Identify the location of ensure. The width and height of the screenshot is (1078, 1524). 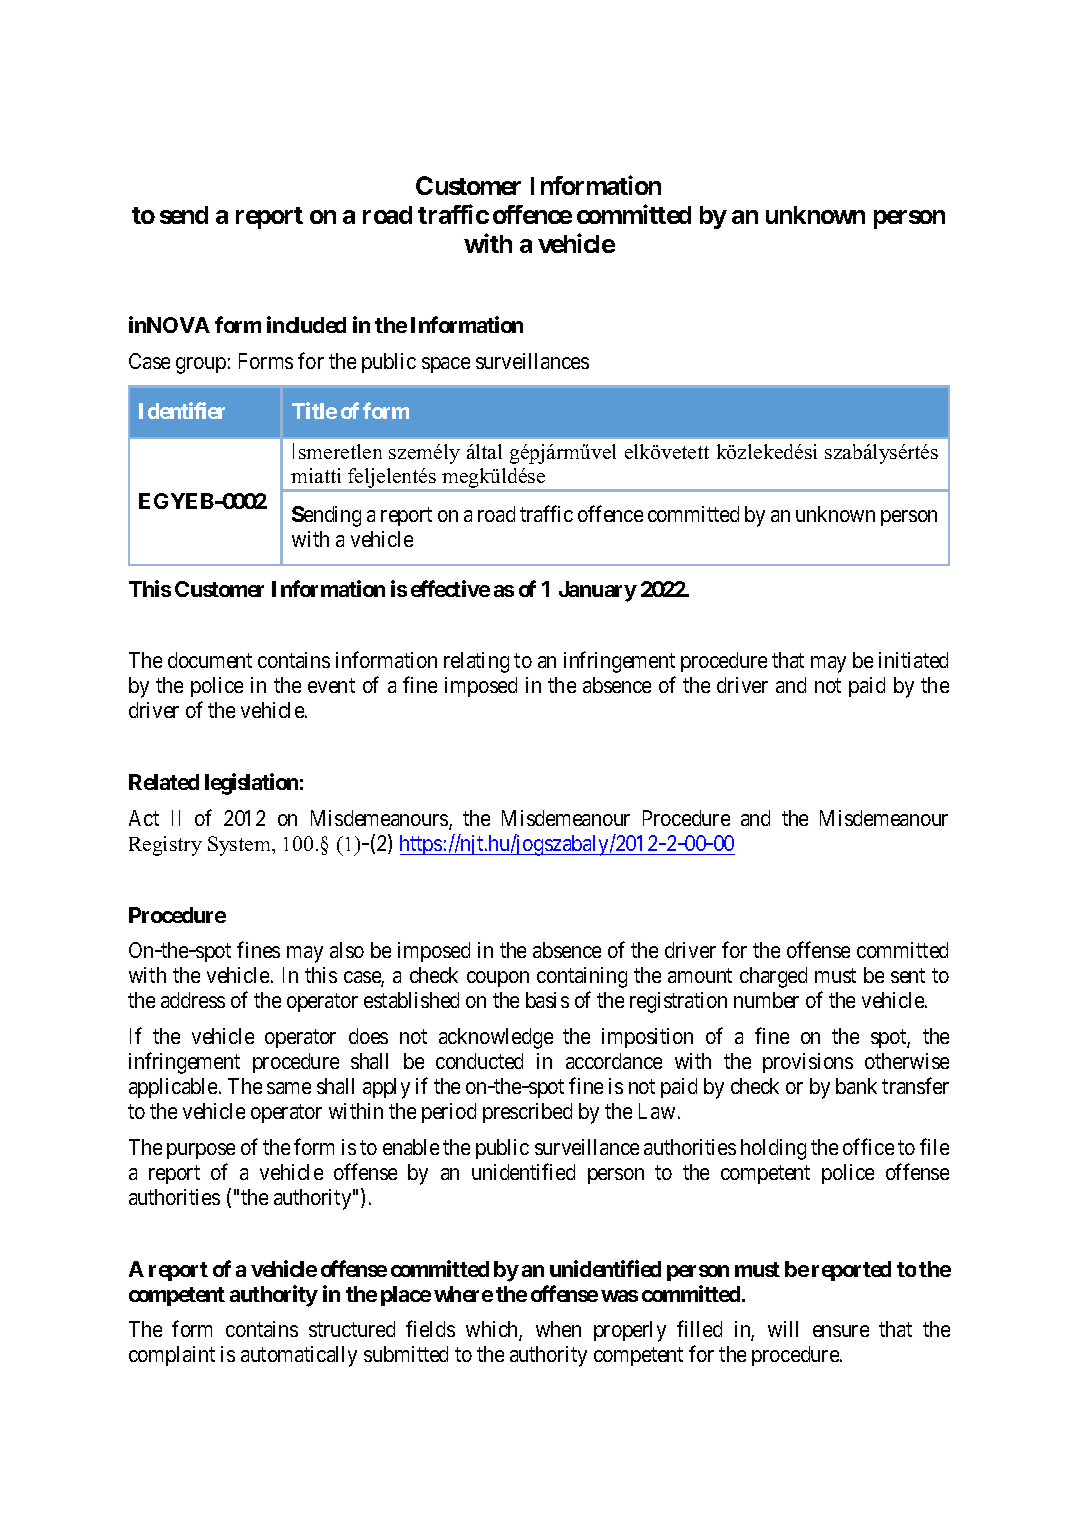
(841, 1331).
